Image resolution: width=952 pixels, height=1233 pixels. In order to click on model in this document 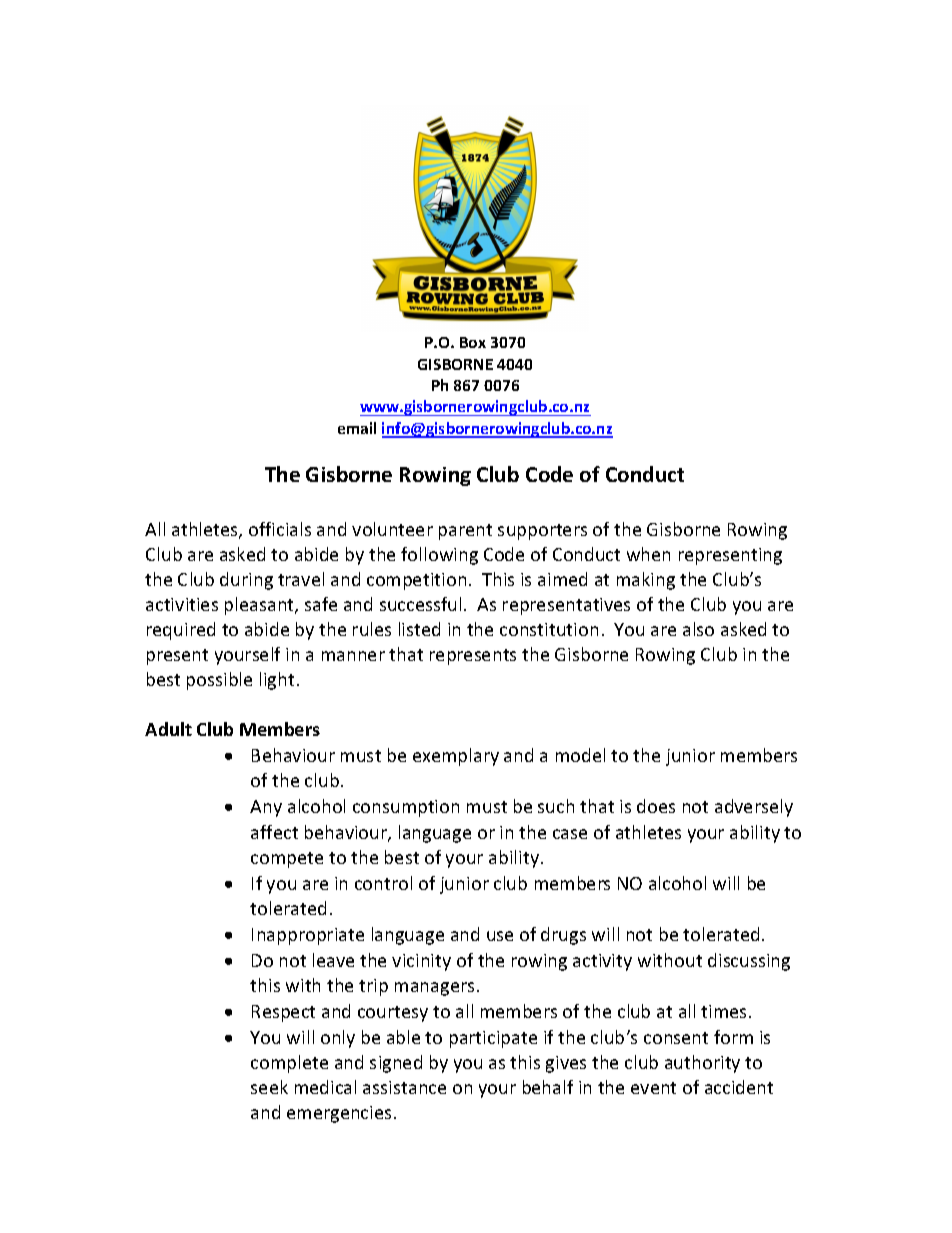, I will do `click(580, 755)`.
